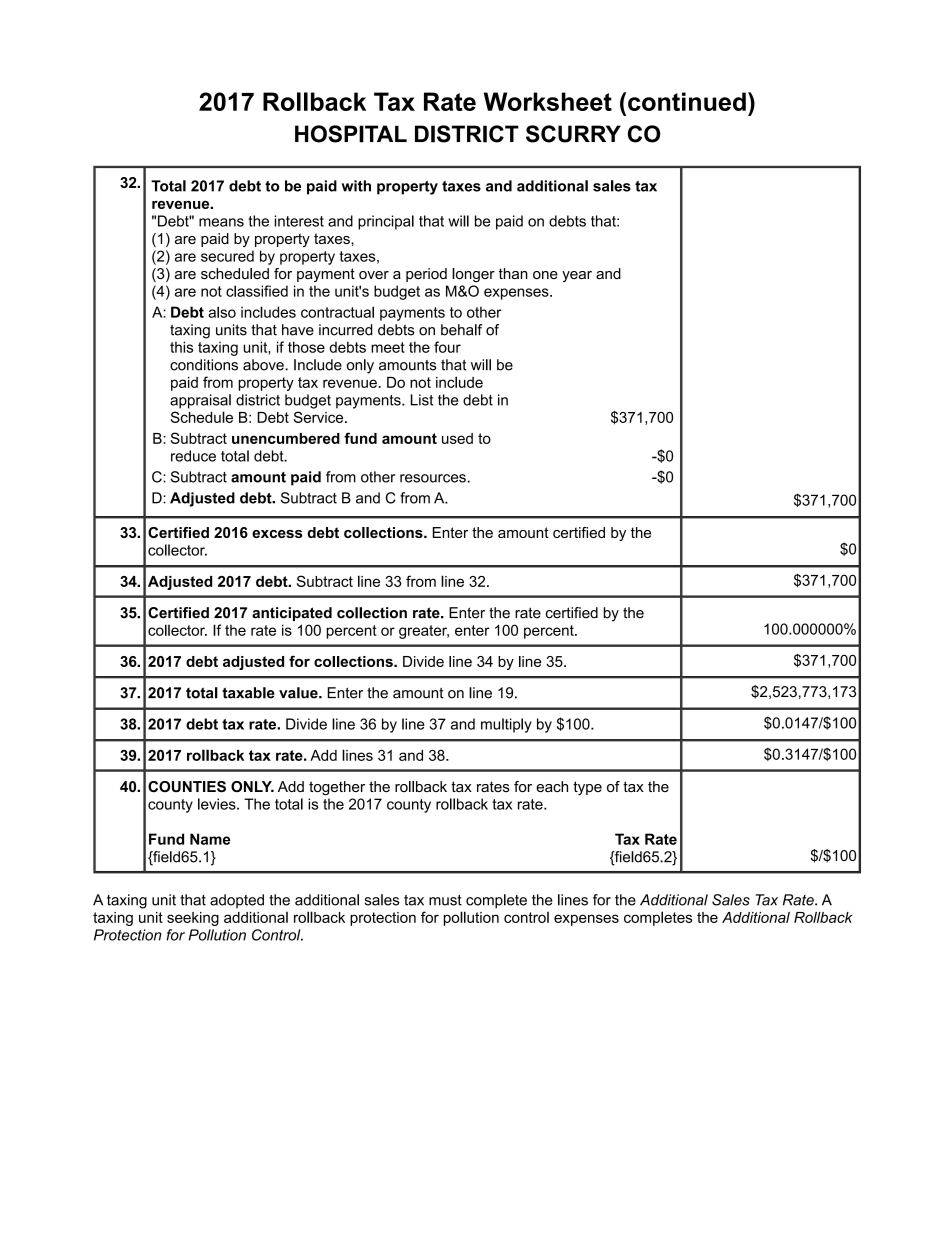  Describe the element at coordinates (248, 693) in the page. I see `taxable` at that location.
